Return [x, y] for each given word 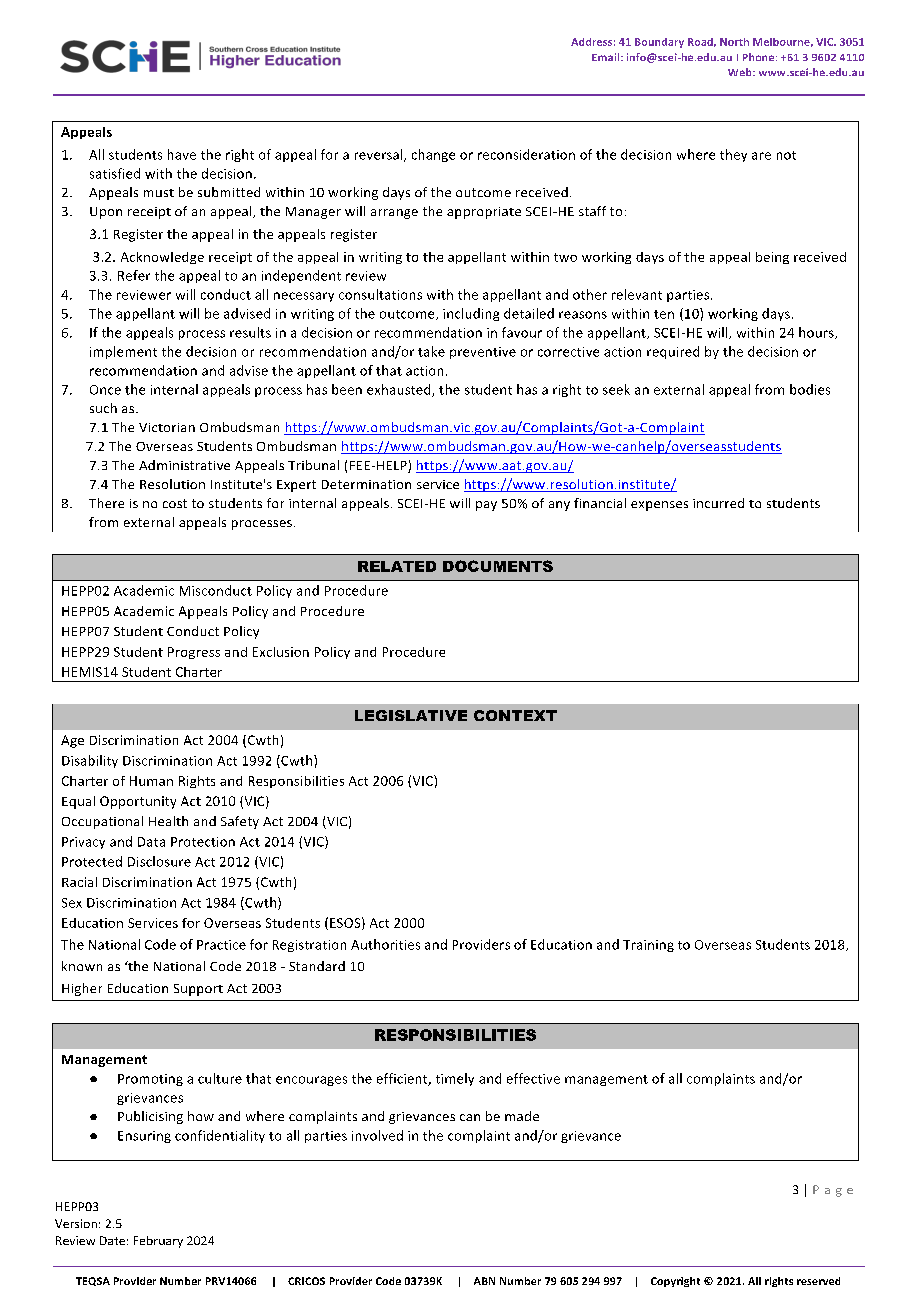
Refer [134, 275]
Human [151, 781]
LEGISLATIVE [411, 715]
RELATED [397, 566]
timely [455, 1079]
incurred [718, 503]
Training [648, 946]
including [471, 314]
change [433, 155]
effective [533, 1078]
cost [175, 503]
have [182, 154]
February [158, 1242]
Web [741, 72]
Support [198, 990]
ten [664, 314]
